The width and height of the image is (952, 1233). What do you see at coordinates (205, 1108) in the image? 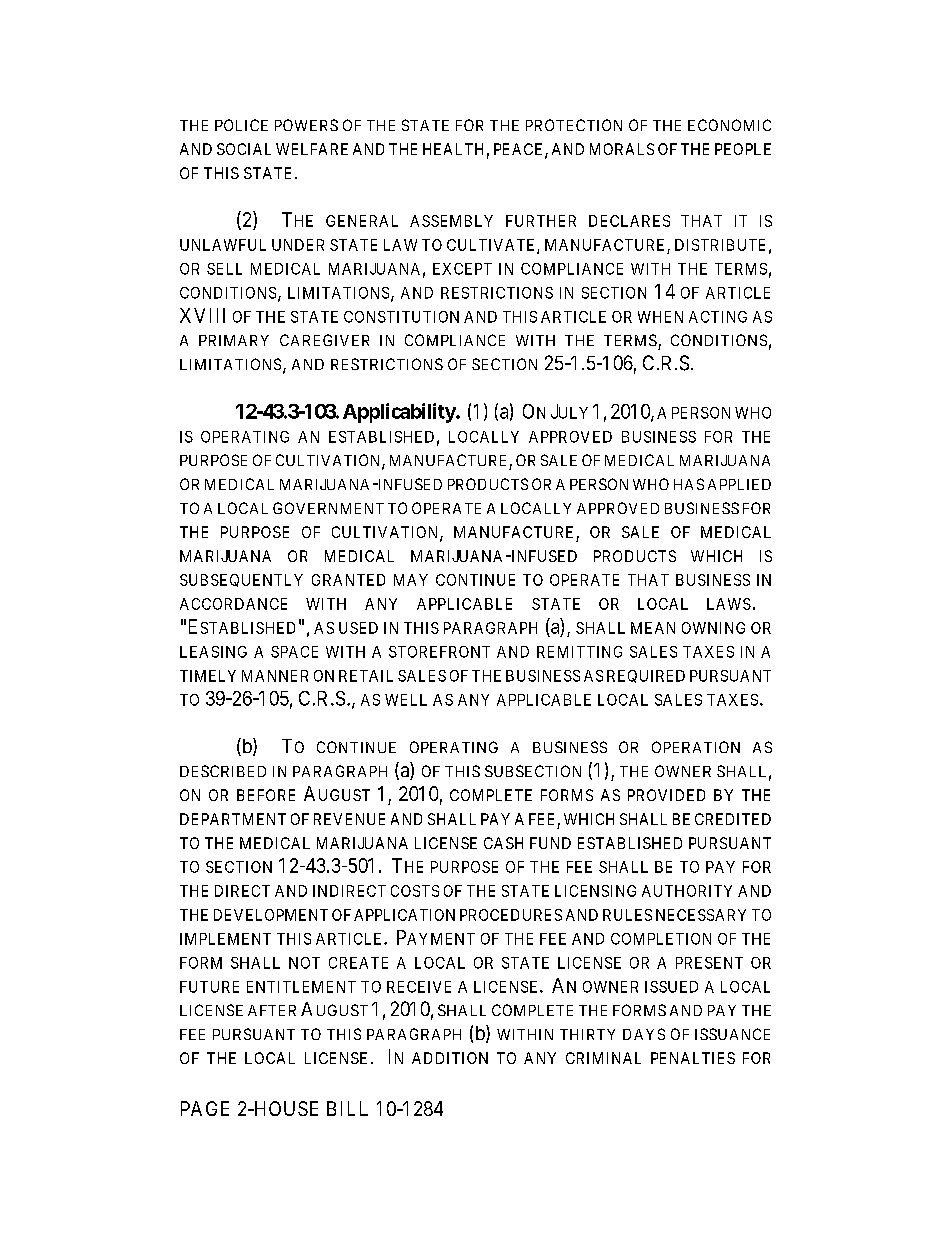
I see `PAGE` at bounding box center [205, 1108].
